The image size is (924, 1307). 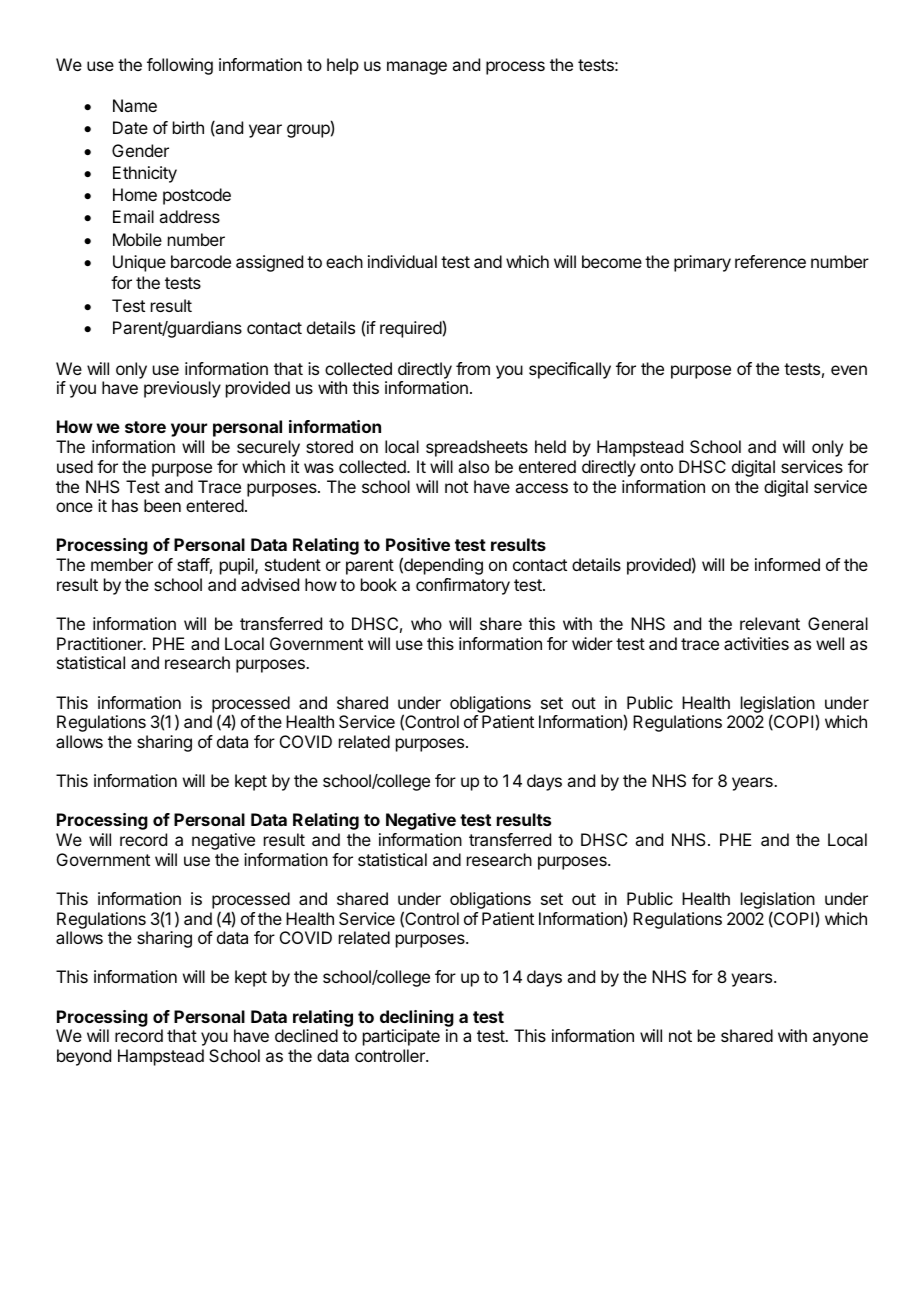 I want to click on informed, so click(x=787, y=564).
